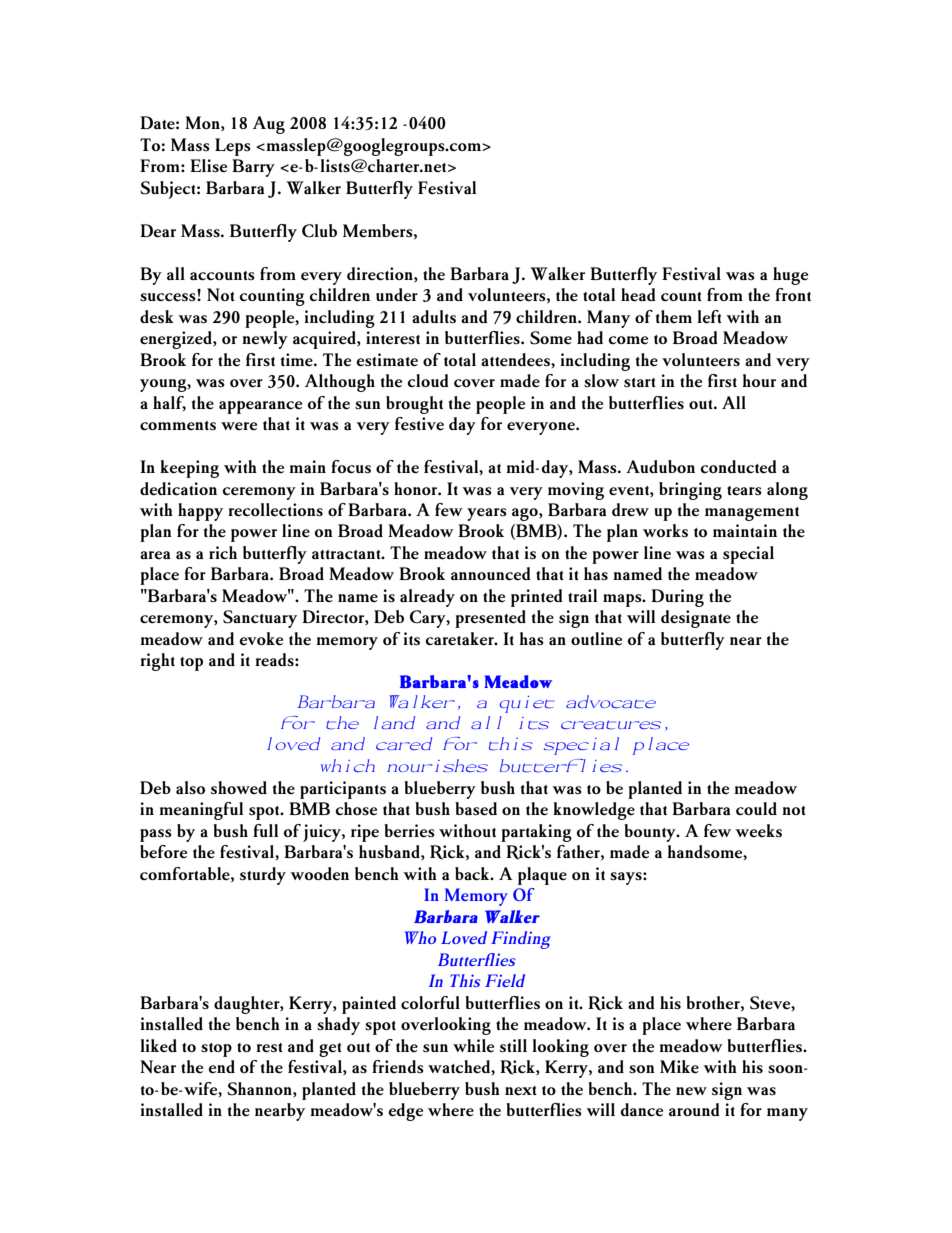  What do you see at coordinates (490, 619) in the page?
I see `presented` at bounding box center [490, 619].
